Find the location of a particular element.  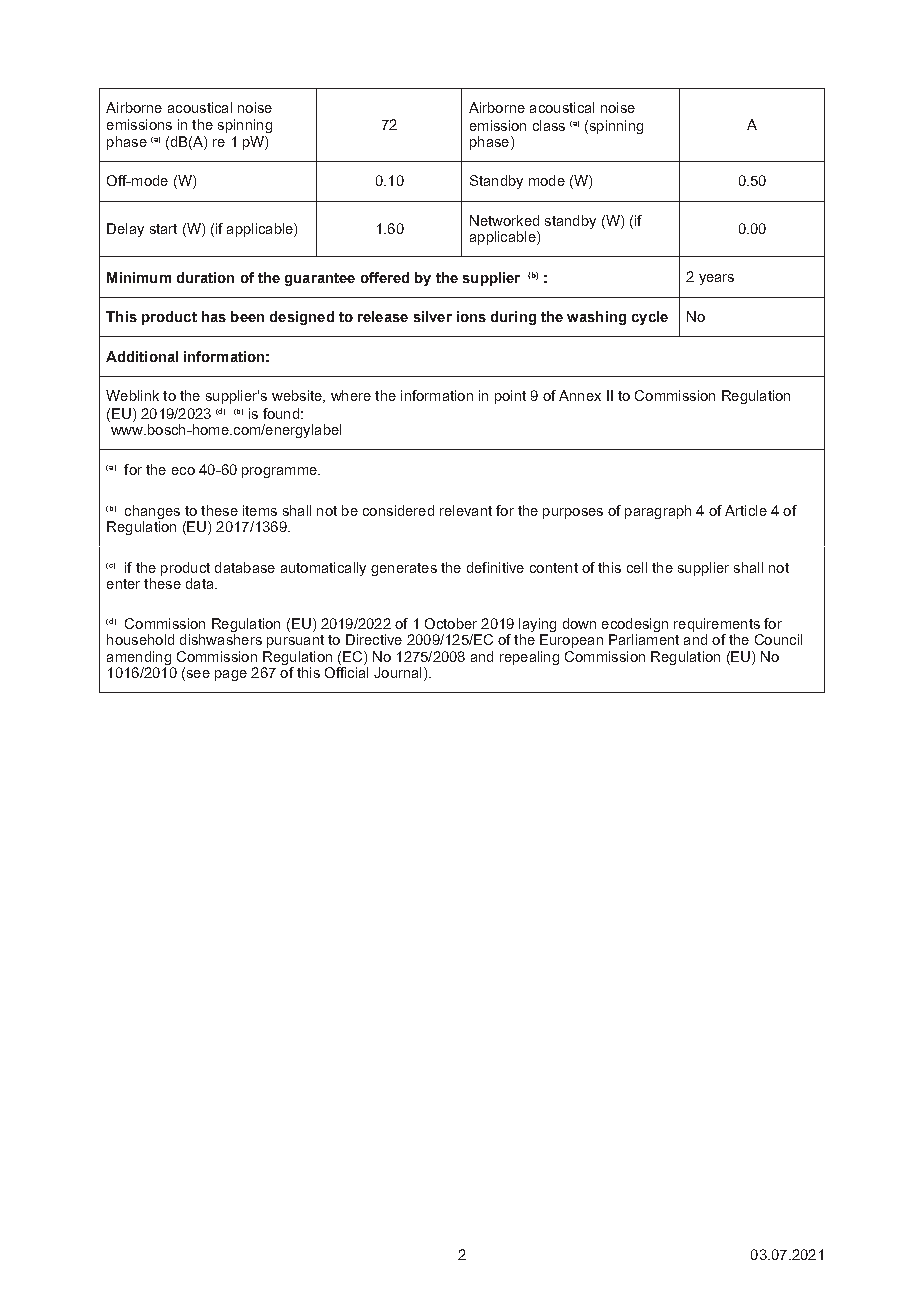

Parliament is located at coordinates (644, 639).
